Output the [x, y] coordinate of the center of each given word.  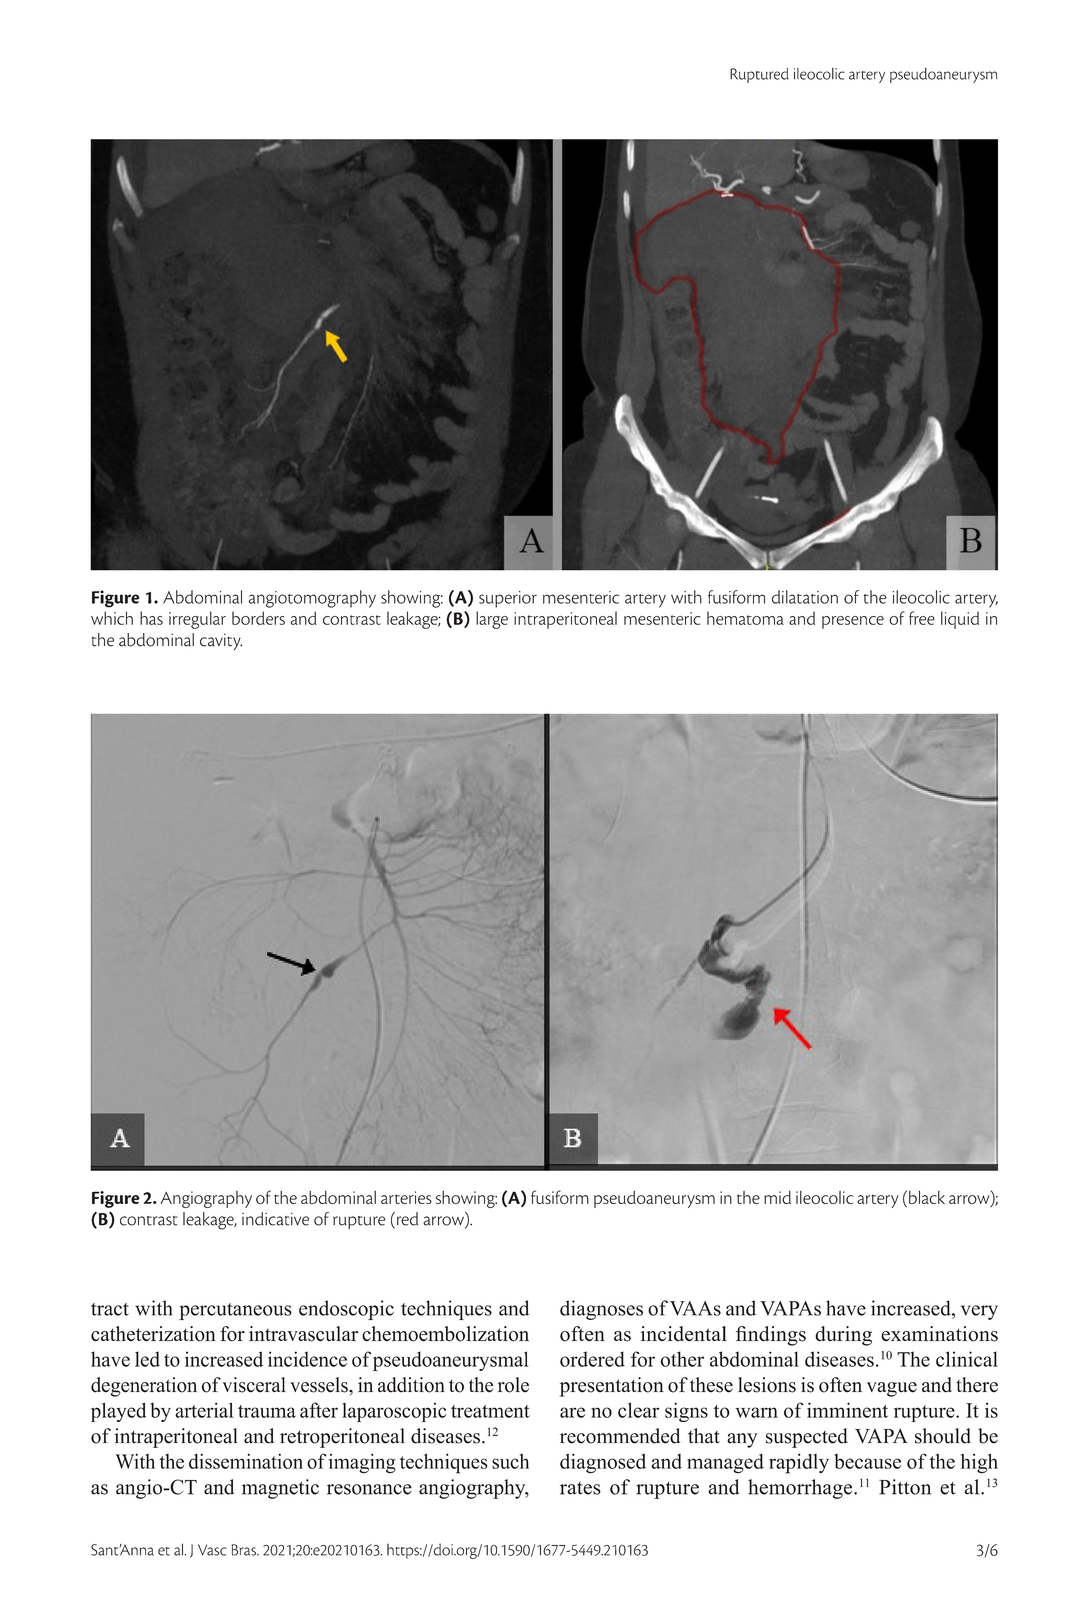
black [927, 1197]
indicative [275, 1219]
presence [853, 622]
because [867, 1461]
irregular [197, 620]
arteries [406, 1197]
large [492, 620]
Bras [244, 1550]
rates [580, 1488]
